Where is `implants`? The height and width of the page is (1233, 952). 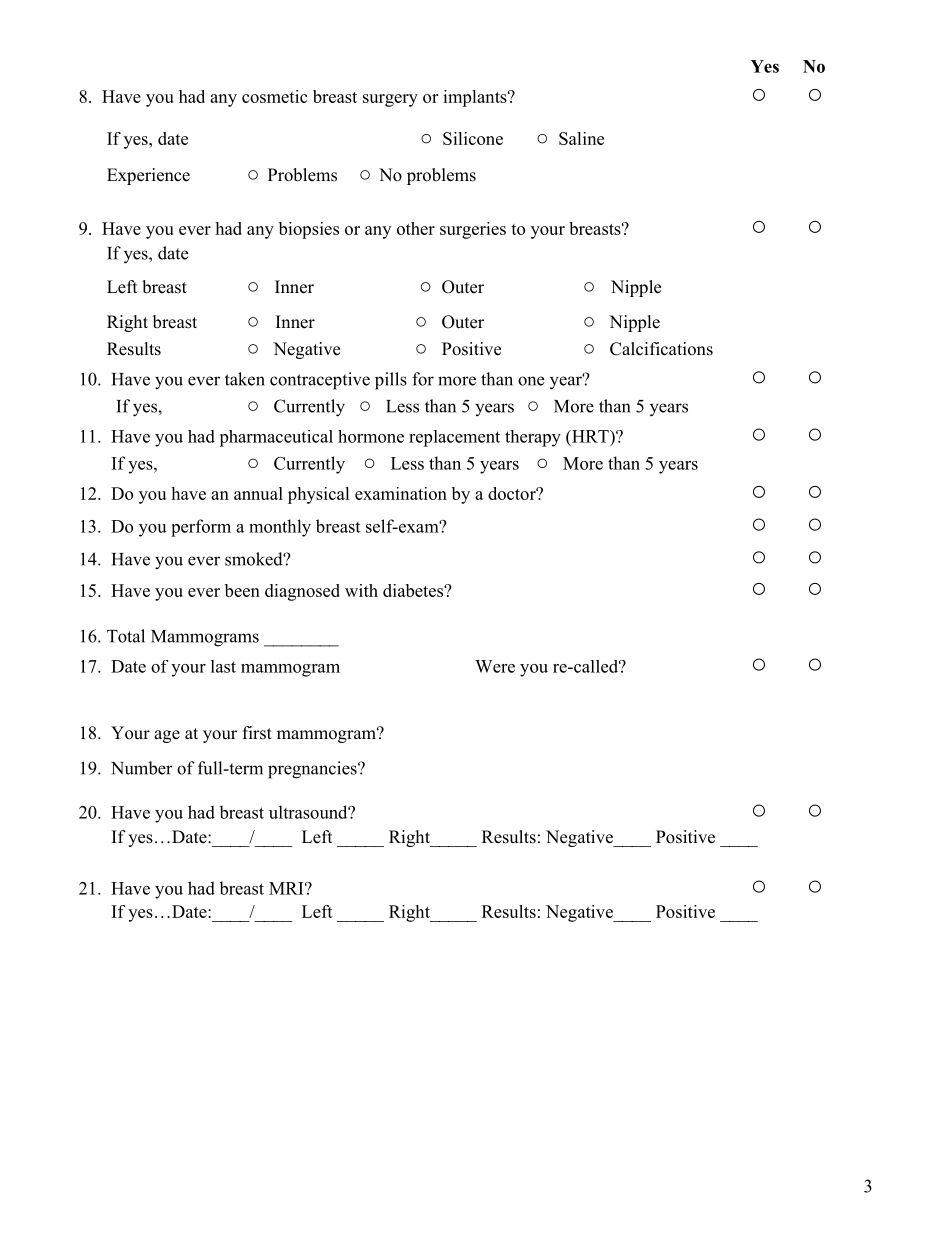 implants is located at coordinates (476, 98).
